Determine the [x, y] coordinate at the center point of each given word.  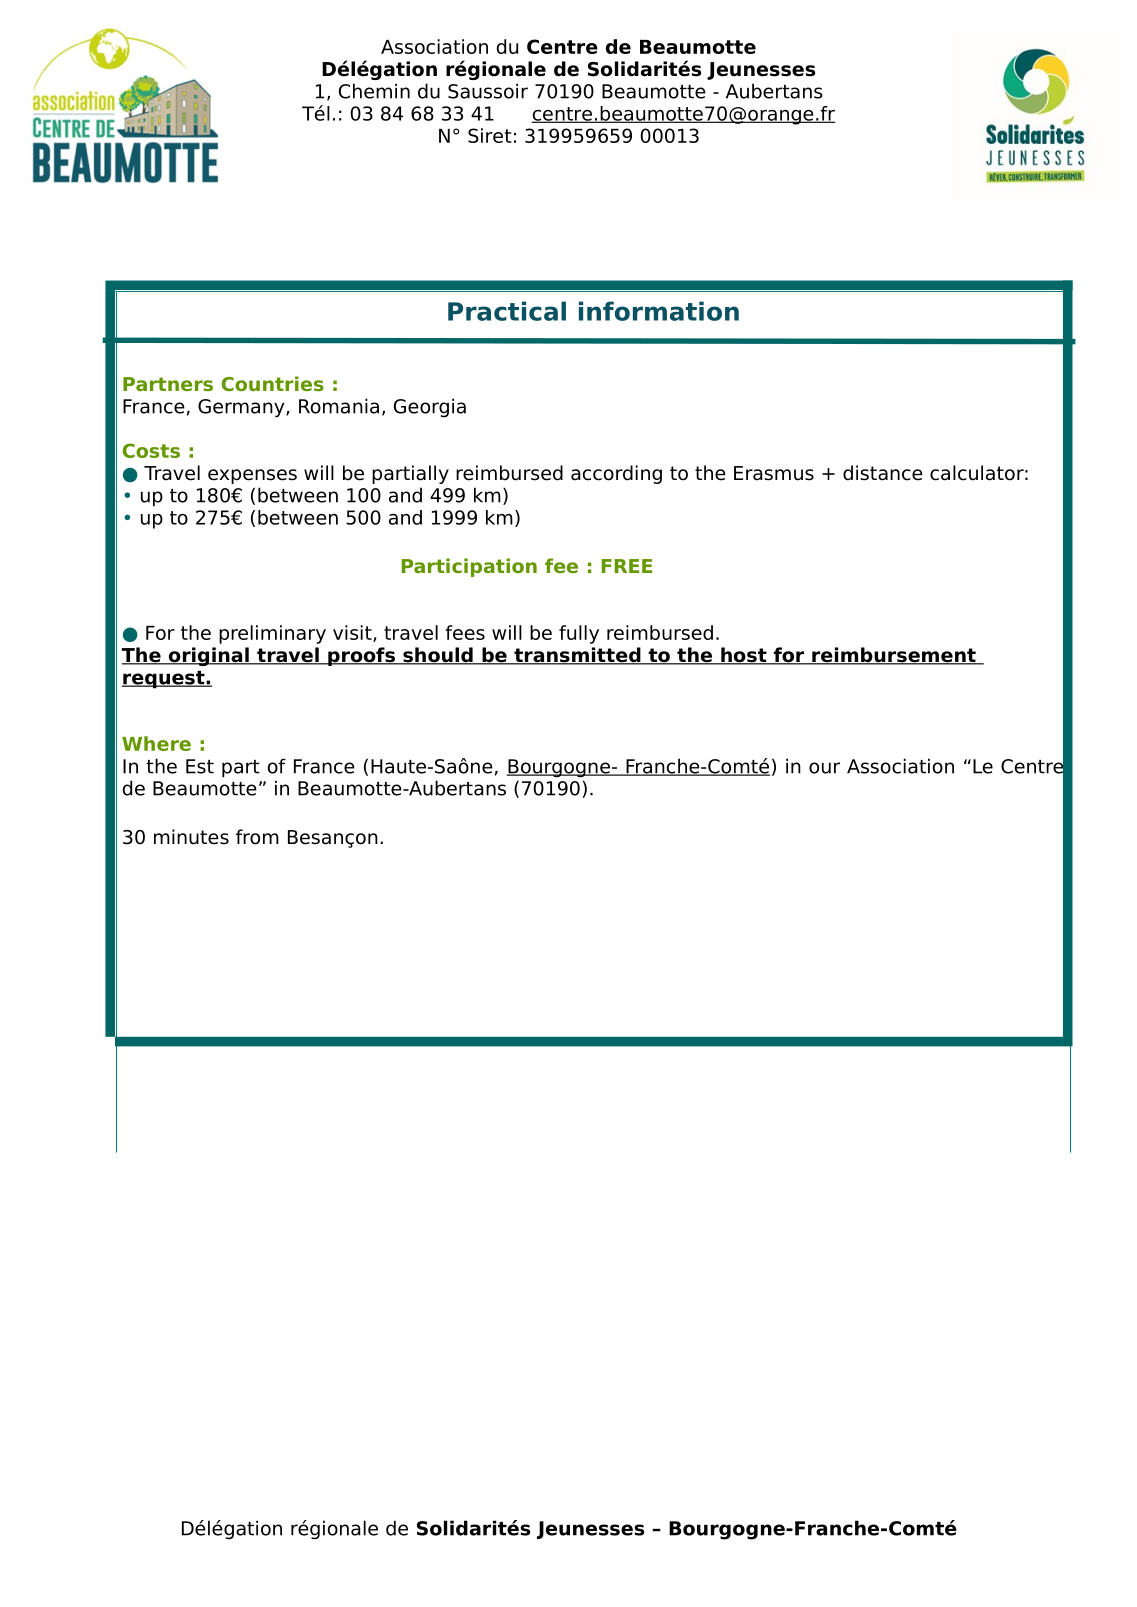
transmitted [577, 656]
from [257, 837]
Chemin [374, 91]
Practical [507, 311]
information [659, 311]
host [744, 656]
